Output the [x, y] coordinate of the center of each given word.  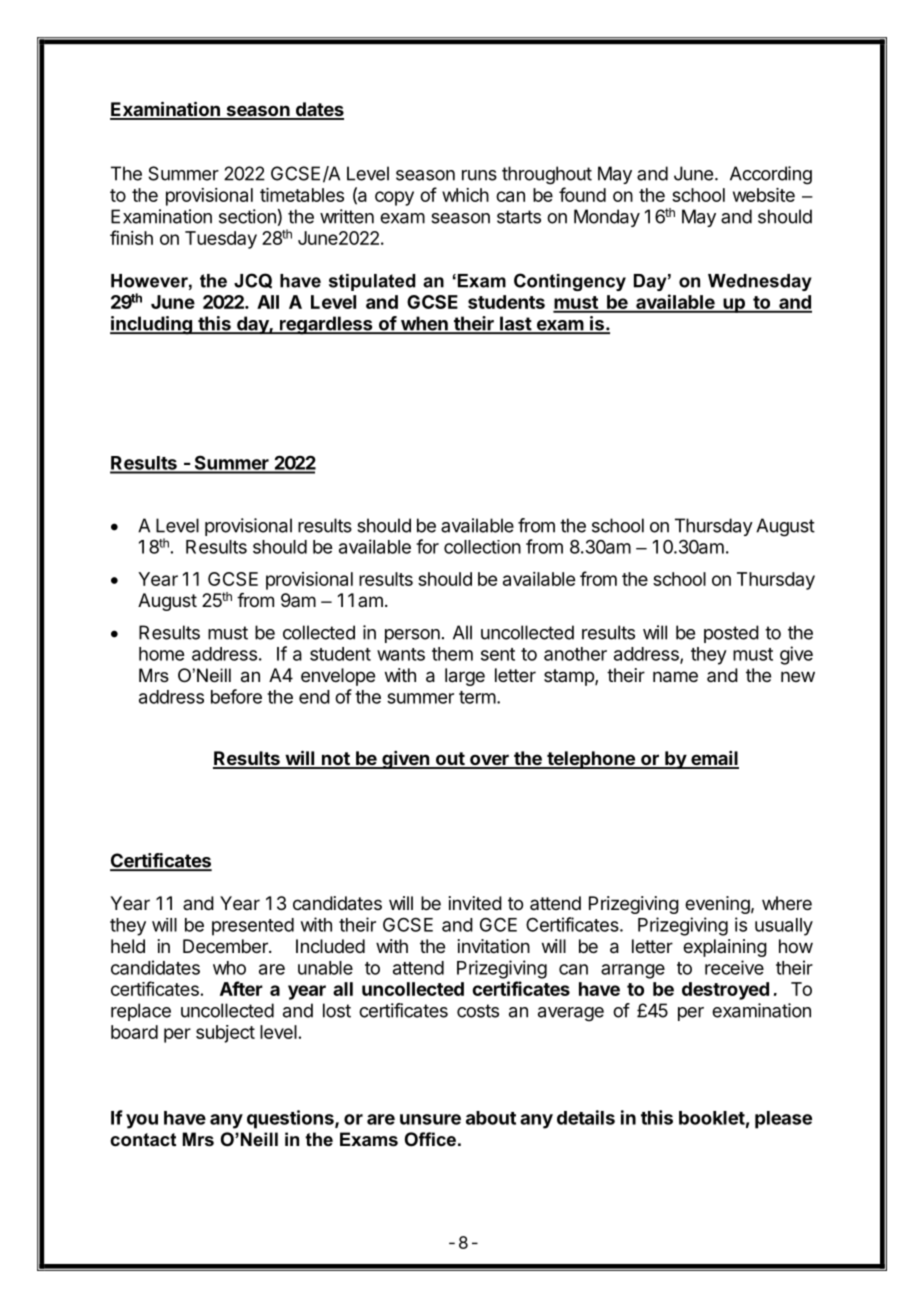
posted [731, 634]
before [236, 696]
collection [482, 547]
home [161, 654]
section [247, 216]
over [489, 761]
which [465, 195]
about [491, 1118]
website [764, 195]
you [142, 1121]
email [714, 759]
